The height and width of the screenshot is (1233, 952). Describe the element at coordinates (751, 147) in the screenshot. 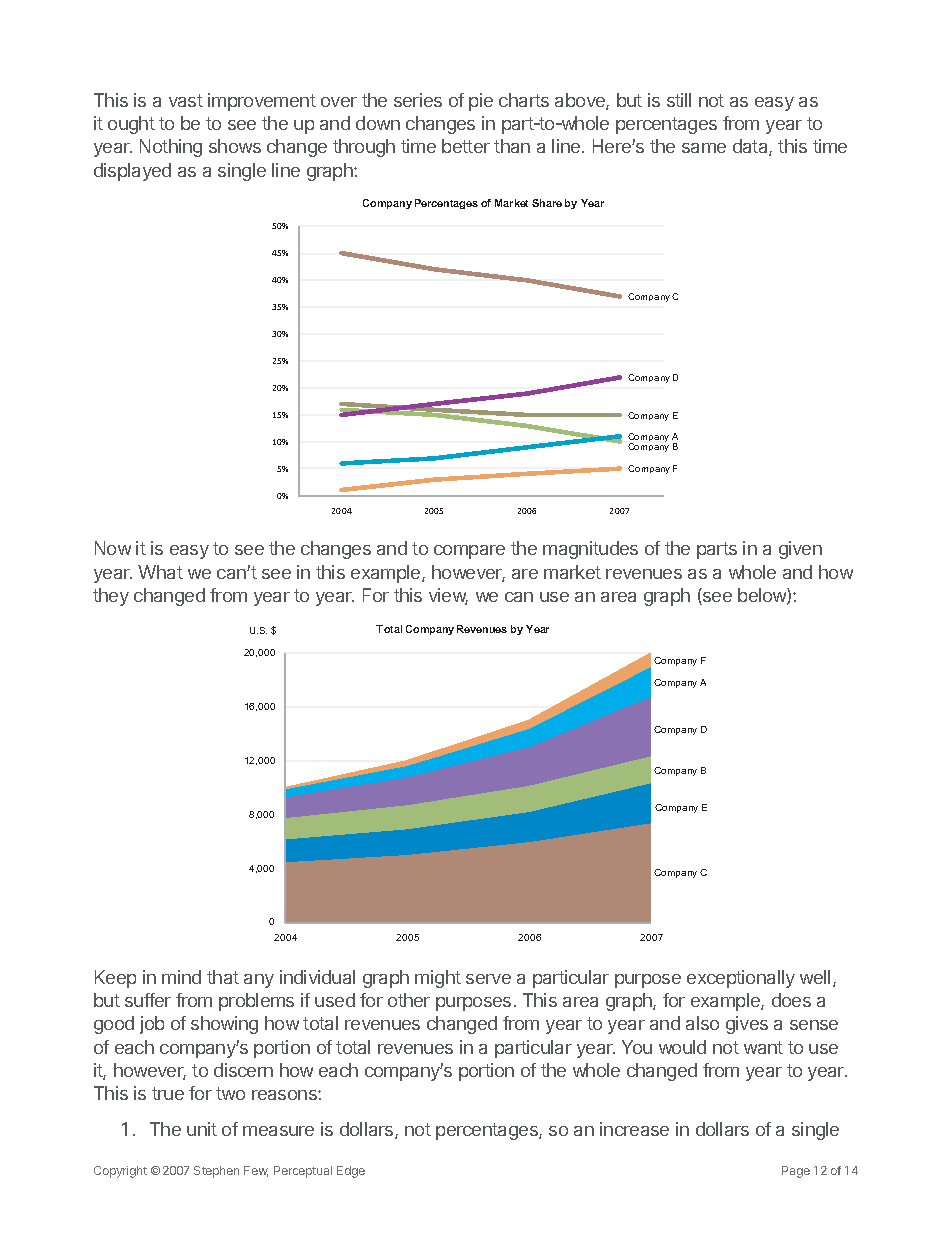

I see `data` at that location.
